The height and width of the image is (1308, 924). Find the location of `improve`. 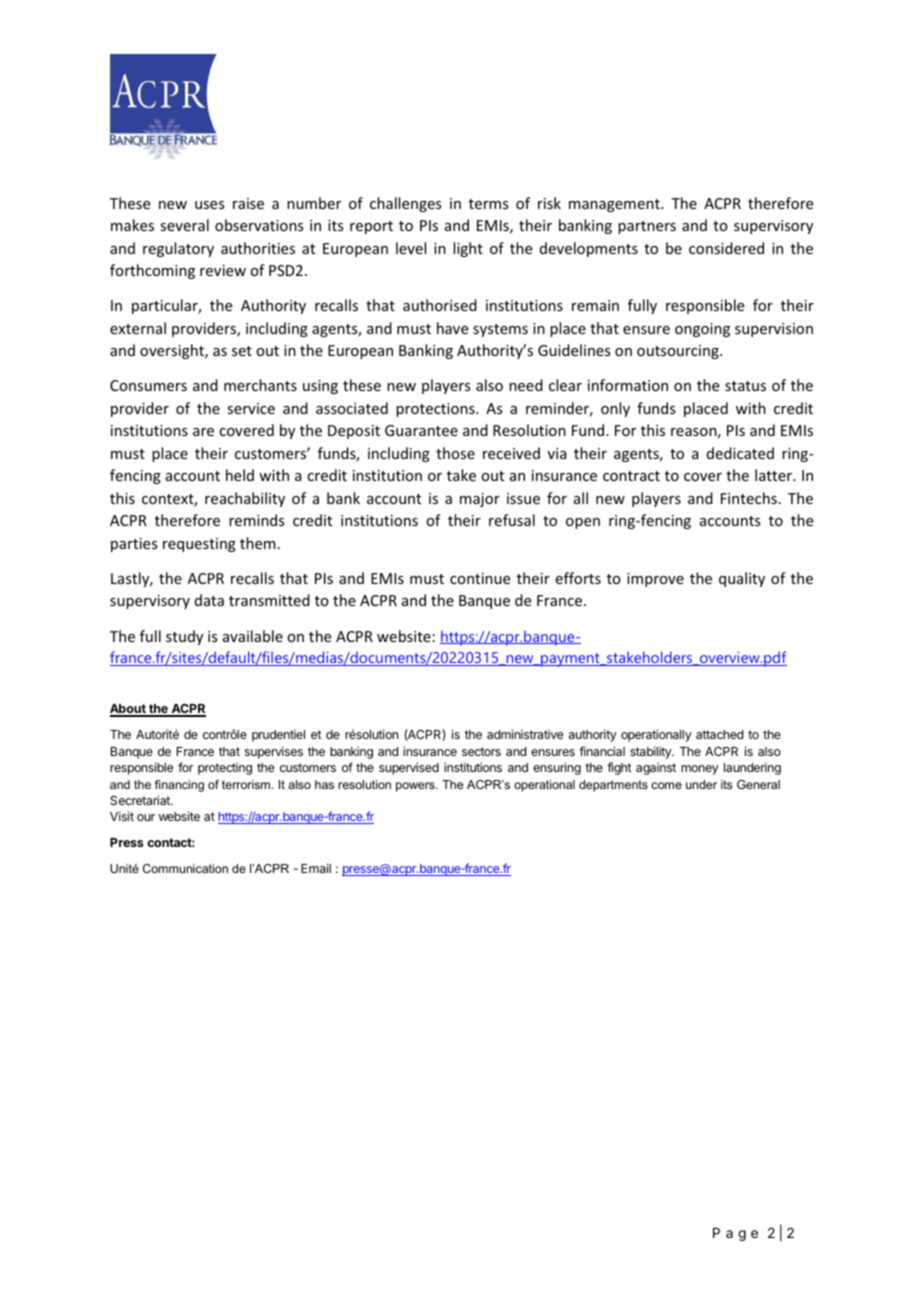

improve is located at coordinates (655, 580).
